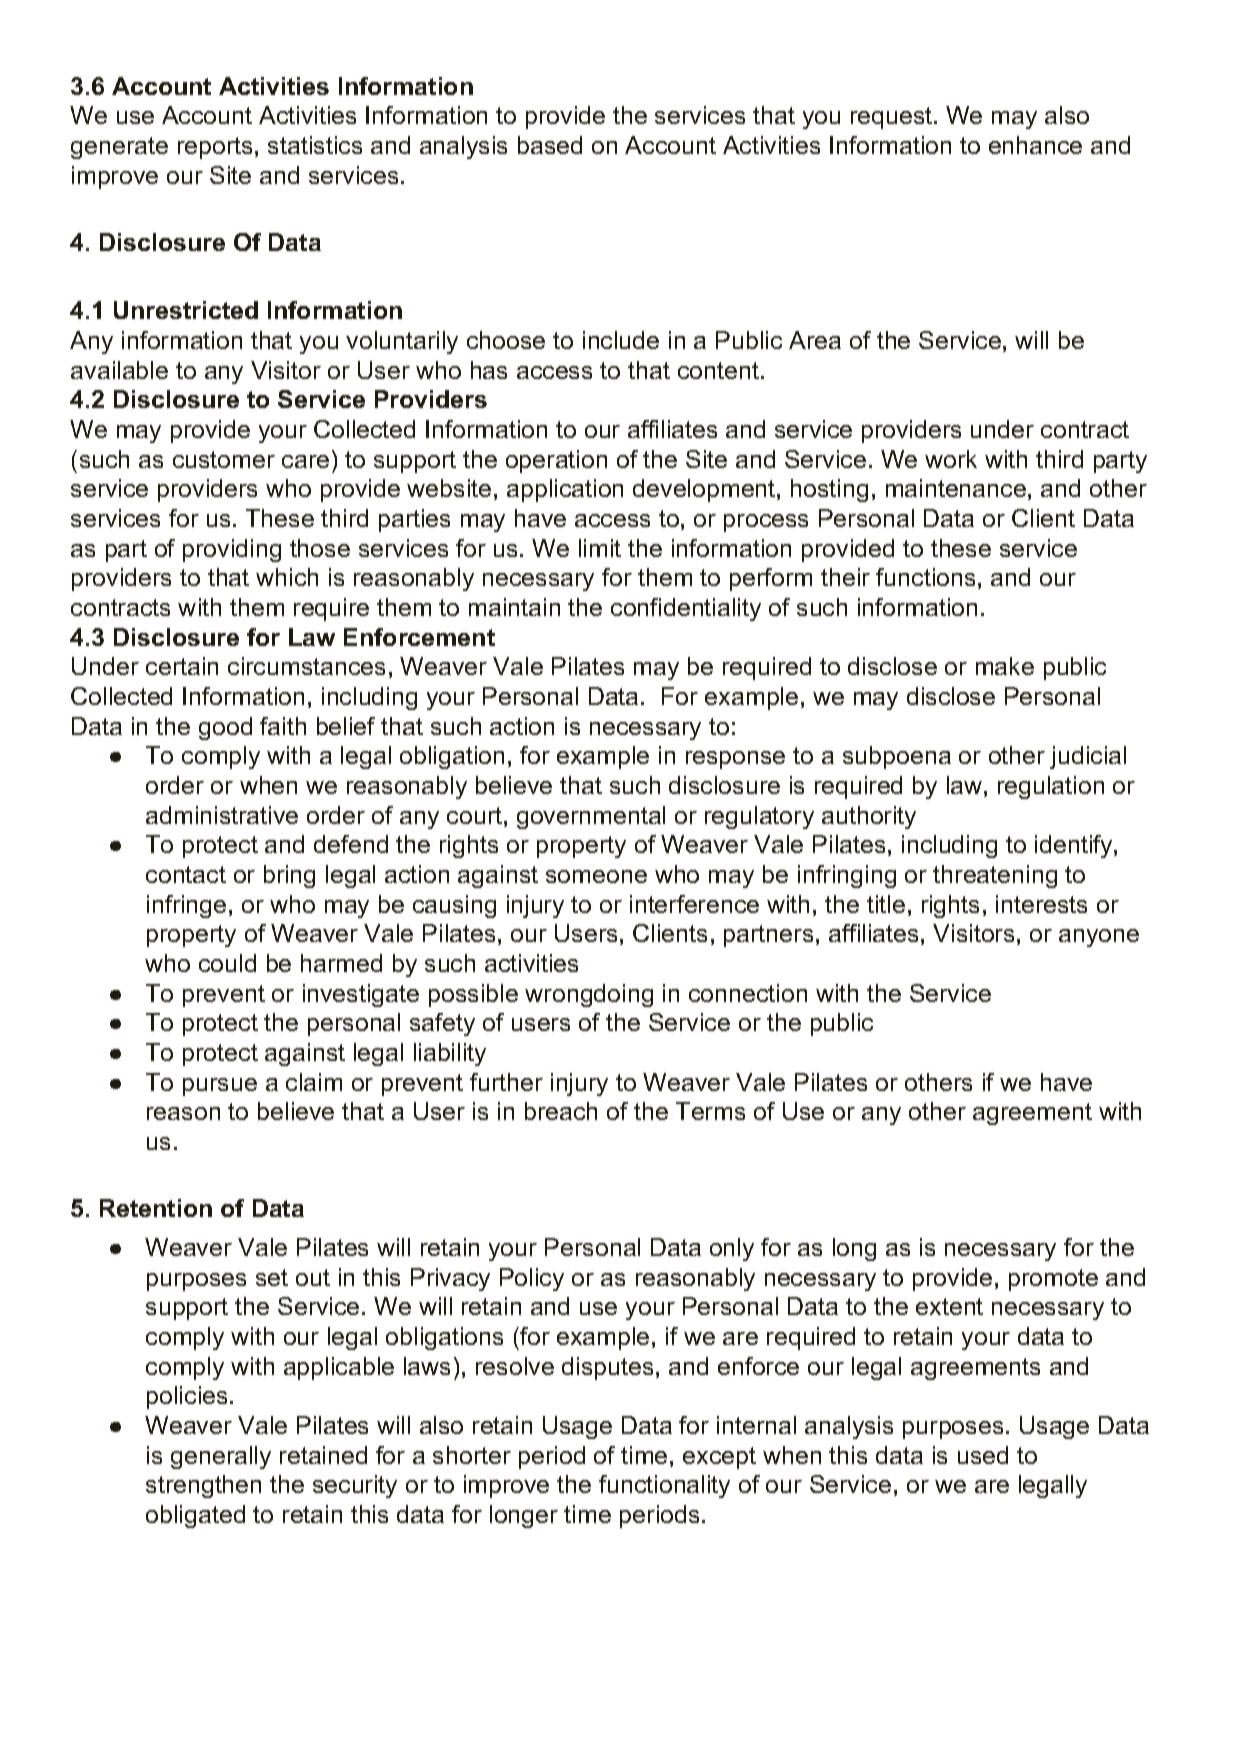  What do you see at coordinates (1051, 787) in the screenshot?
I see `regulation` at bounding box center [1051, 787].
